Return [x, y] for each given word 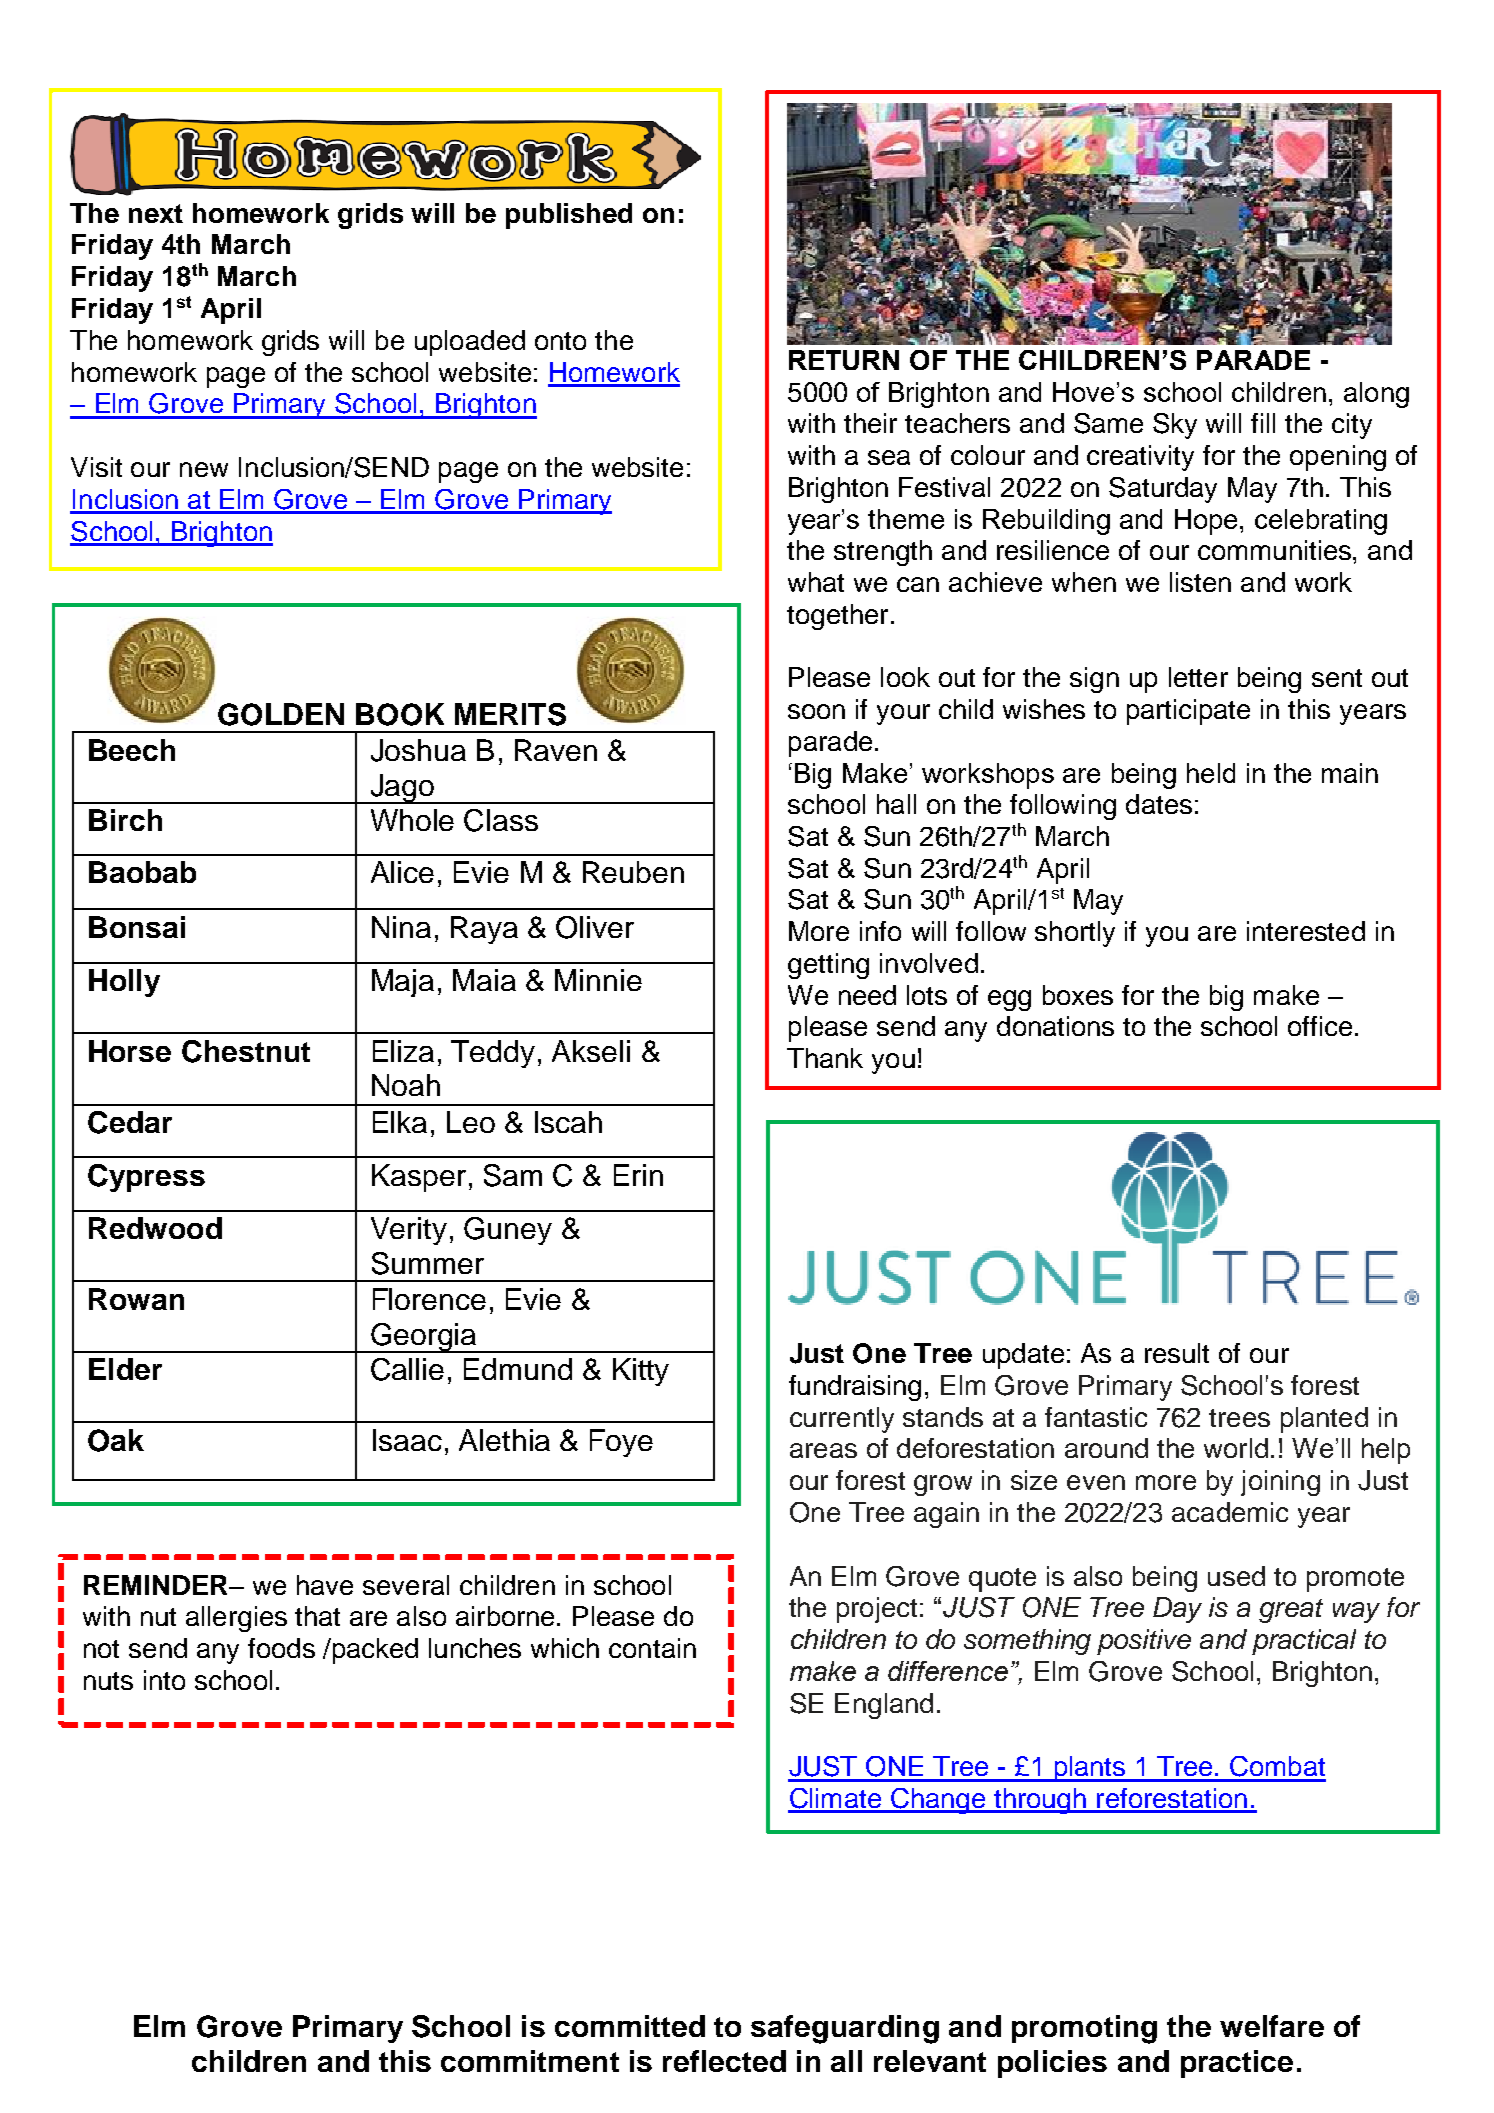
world [1236, 1448]
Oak [116, 1440]
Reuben [633, 872]
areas [823, 1450]
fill [1263, 423]
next [156, 213]
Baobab [142, 872]
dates [1159, 804]
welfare [1272, 2026]
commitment [530, 2061]
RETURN [844, 360]
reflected [724, 2061]
